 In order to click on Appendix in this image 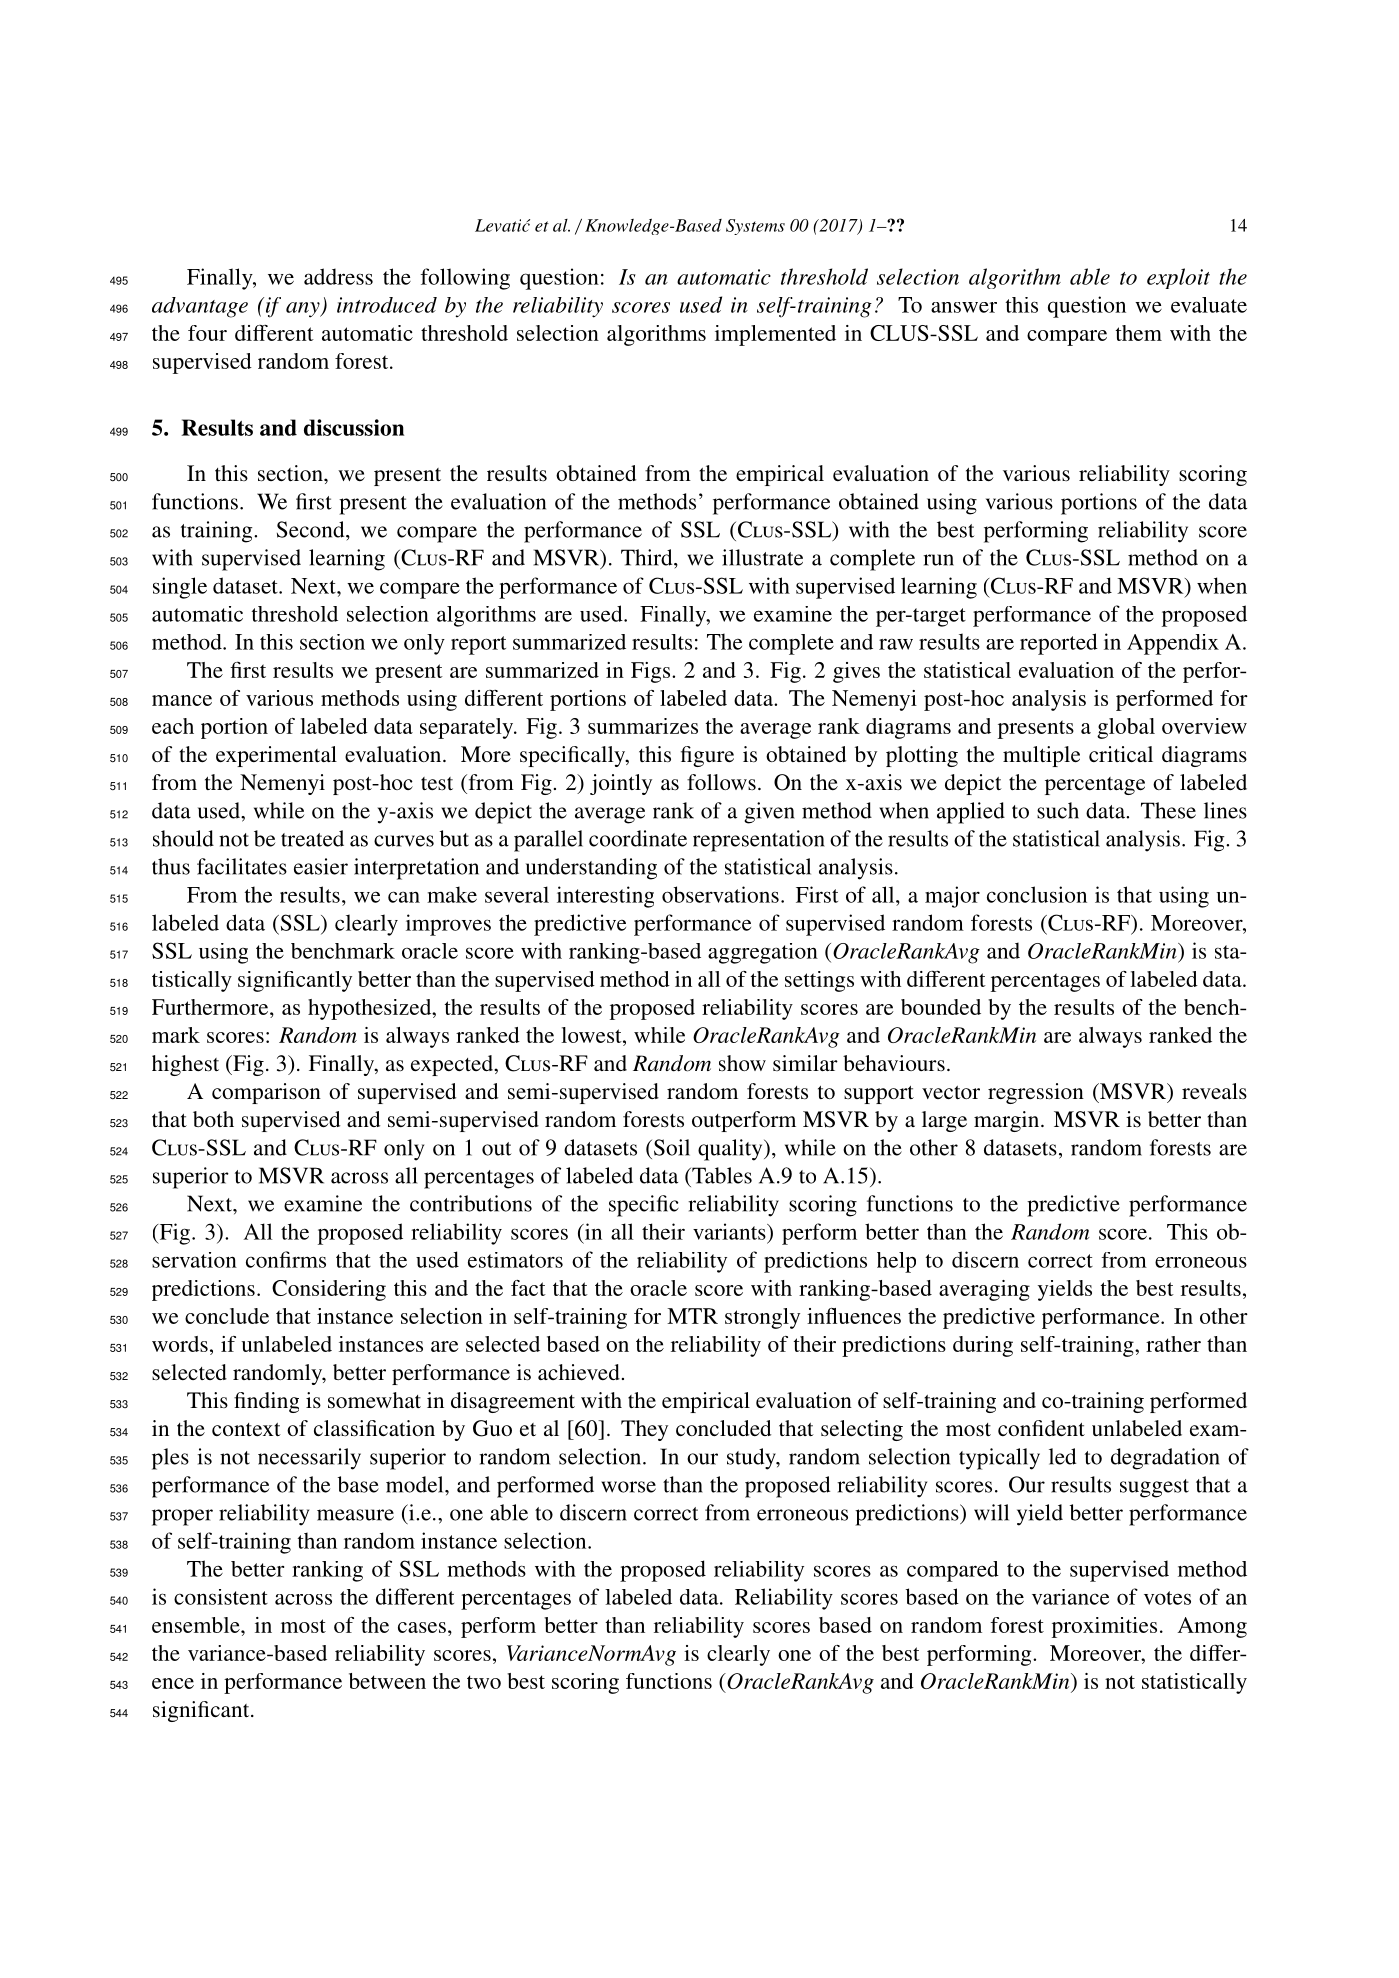, I will do `click(1173, 644)`.
